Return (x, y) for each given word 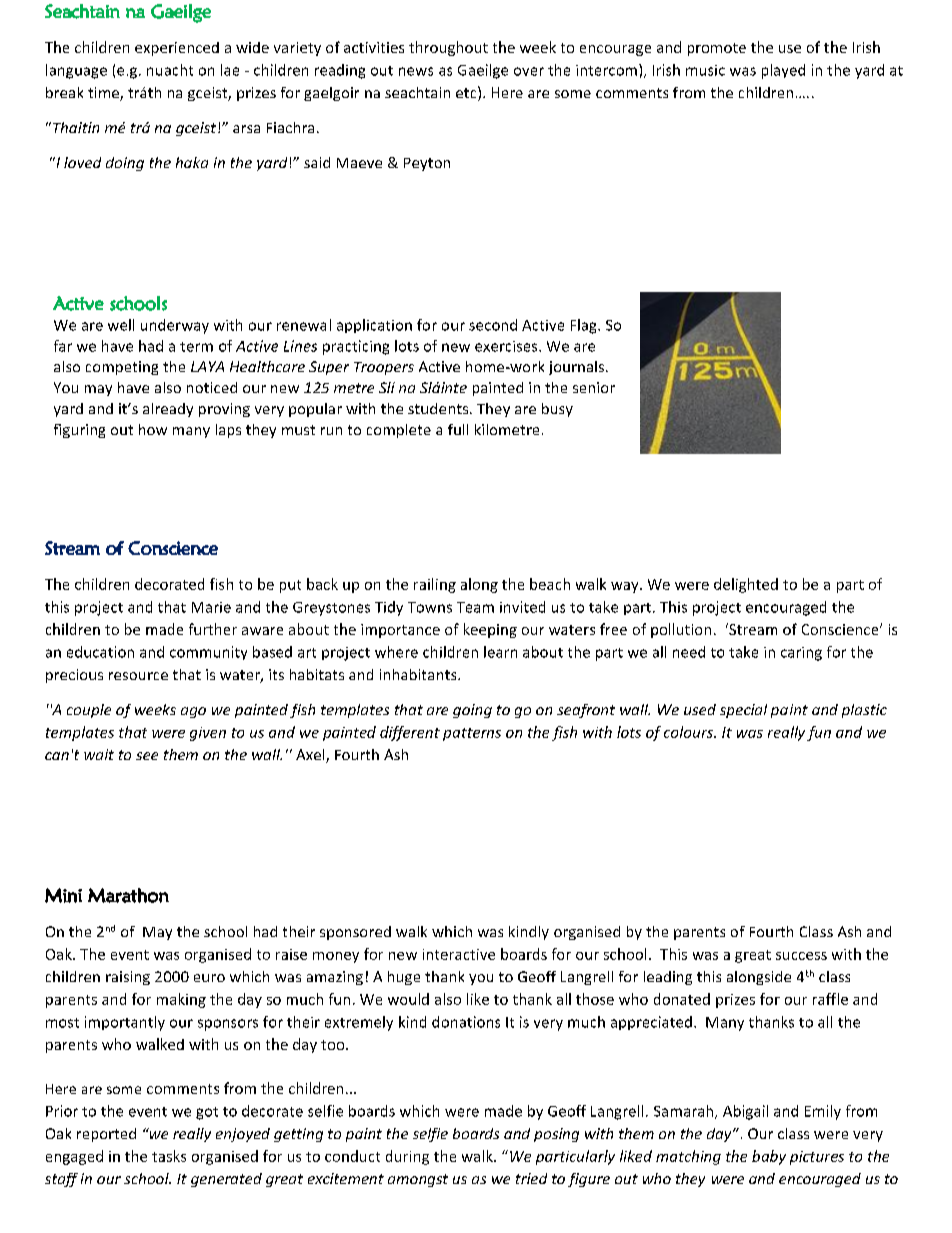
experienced (177, 49)
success (801, 956)
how (153, 429)
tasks (169, 1156)
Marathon (128, 895)
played (783, 71)
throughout (448, 48)
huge (404, 978)
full (458, 429)
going (472, 711)
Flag (585, 326)
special (743, 711)
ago (193, 712)
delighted (746, 585)
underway (175, 326)
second (493, 325)
